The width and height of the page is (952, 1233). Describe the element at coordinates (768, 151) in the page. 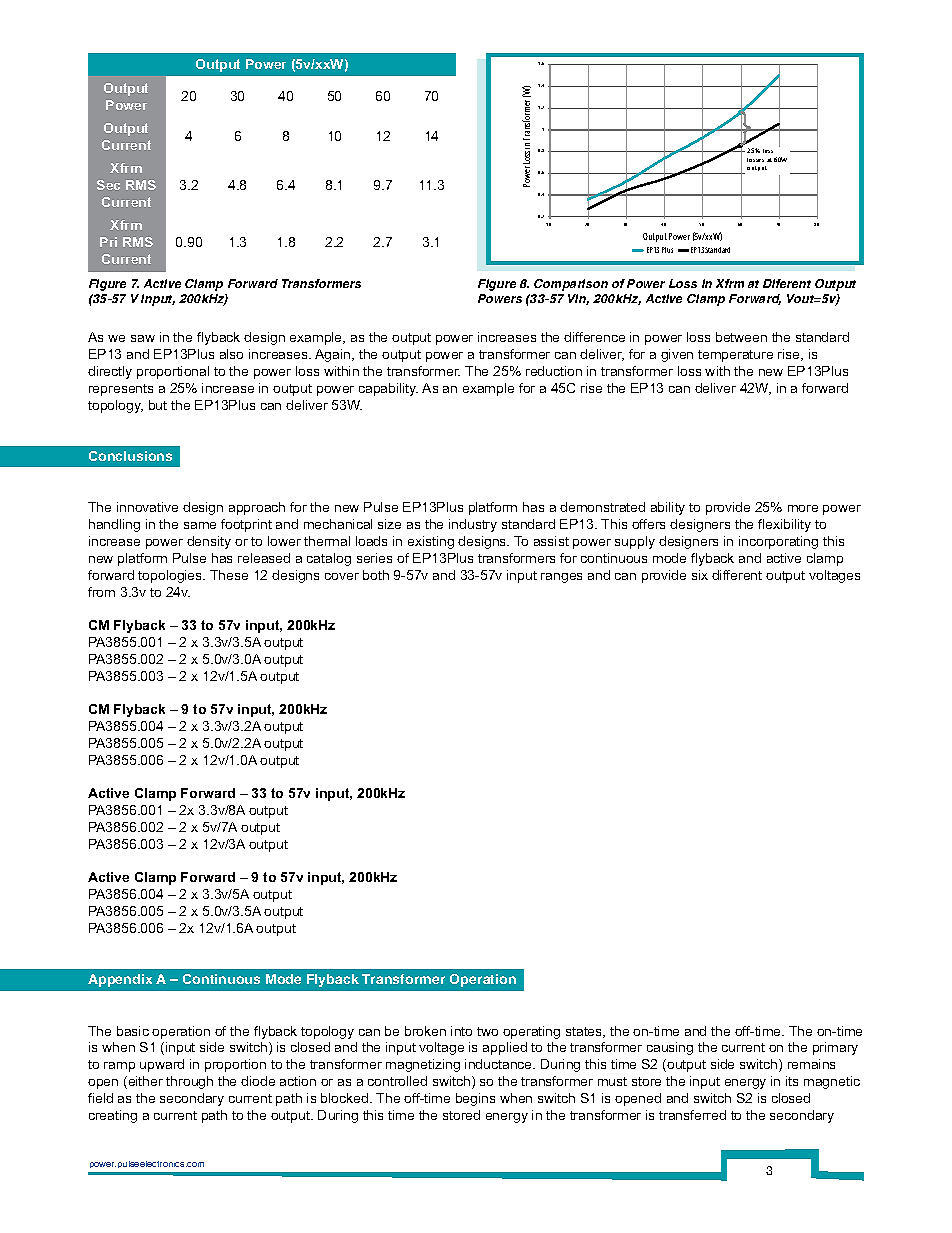

I see `less` at that location.
